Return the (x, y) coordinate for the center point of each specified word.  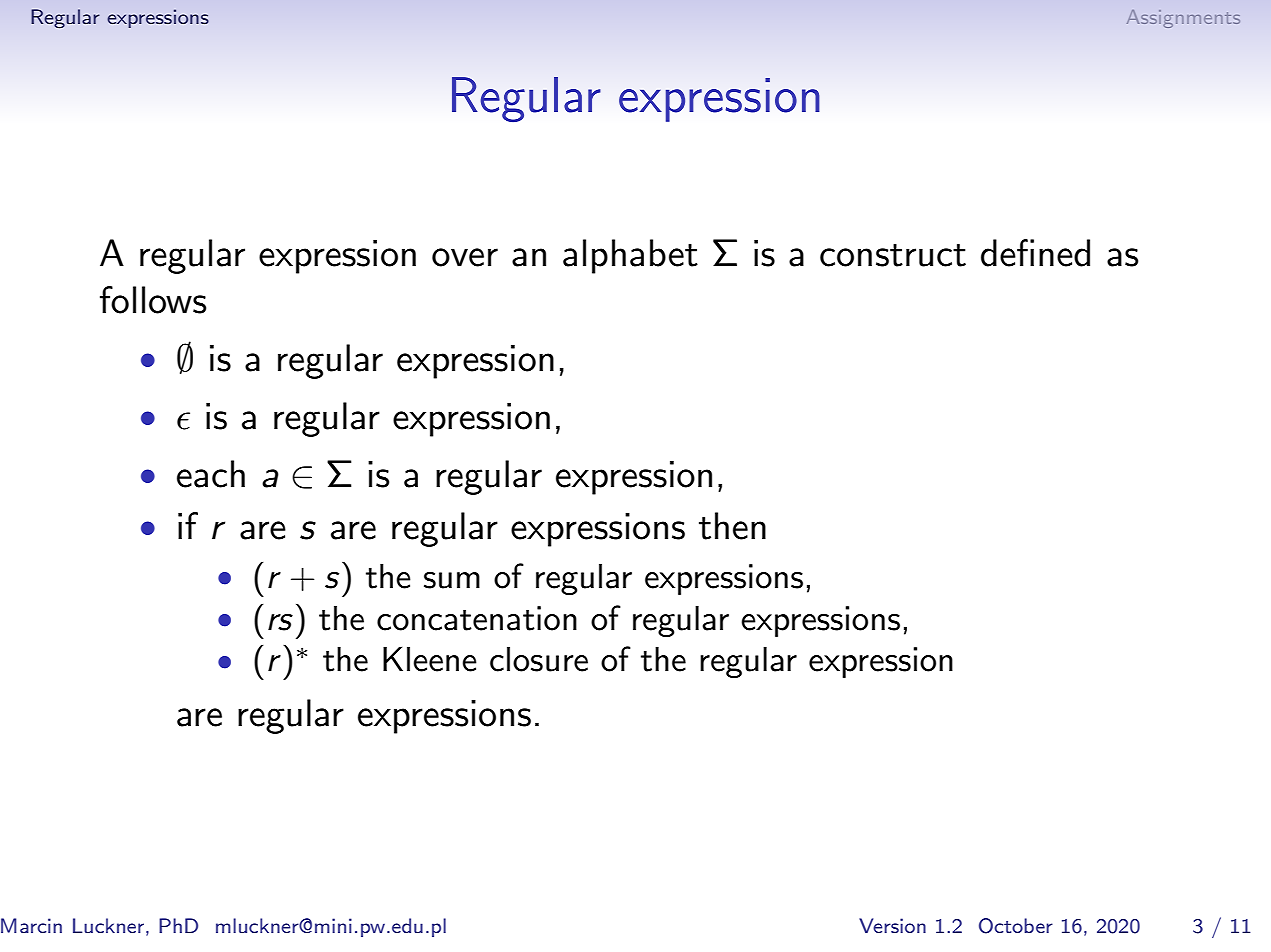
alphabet (630, 256)
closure (539, 659)
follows (153, 300)
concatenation (477, 618)
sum (452, 580)
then (732, 526)
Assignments (1183, 19)
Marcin (31, 925)
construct (893, 255)
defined (1035, 253)
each (211, 474)
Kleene (430, 659)
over (465, 257)
